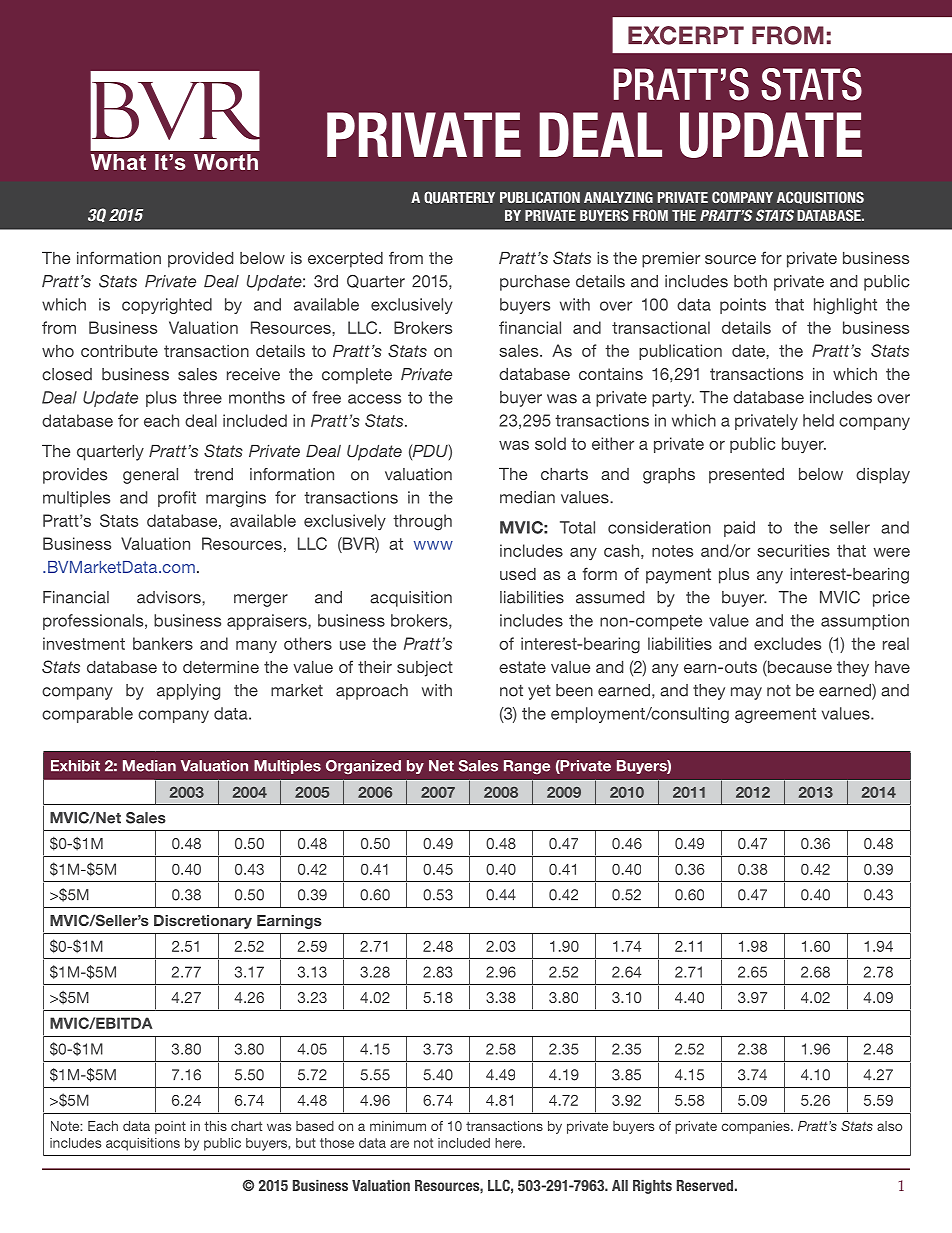  I want to click on Range, so click(527, 767).
